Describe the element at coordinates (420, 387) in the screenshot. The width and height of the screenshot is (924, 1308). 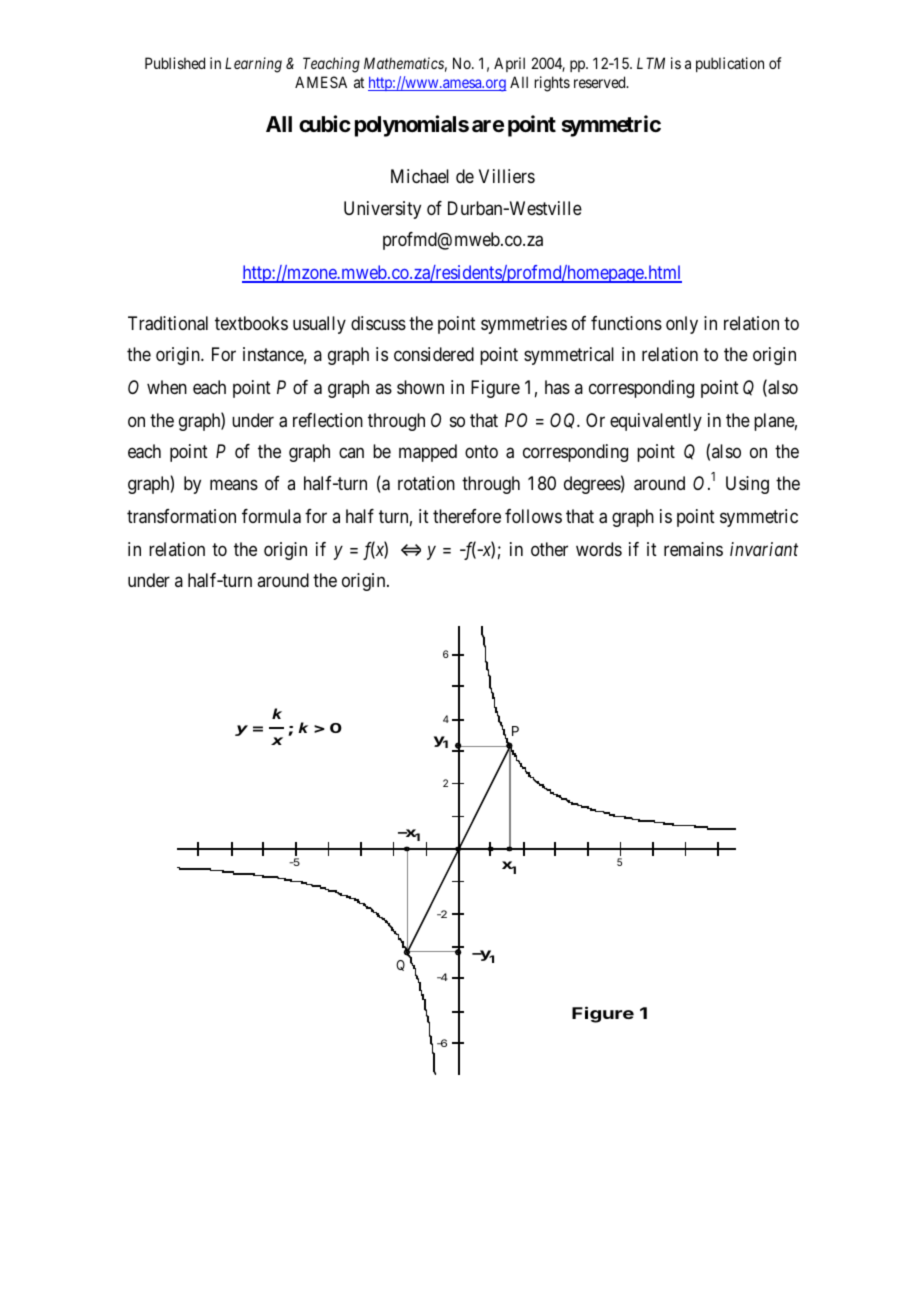
I see `shown` at that location.
